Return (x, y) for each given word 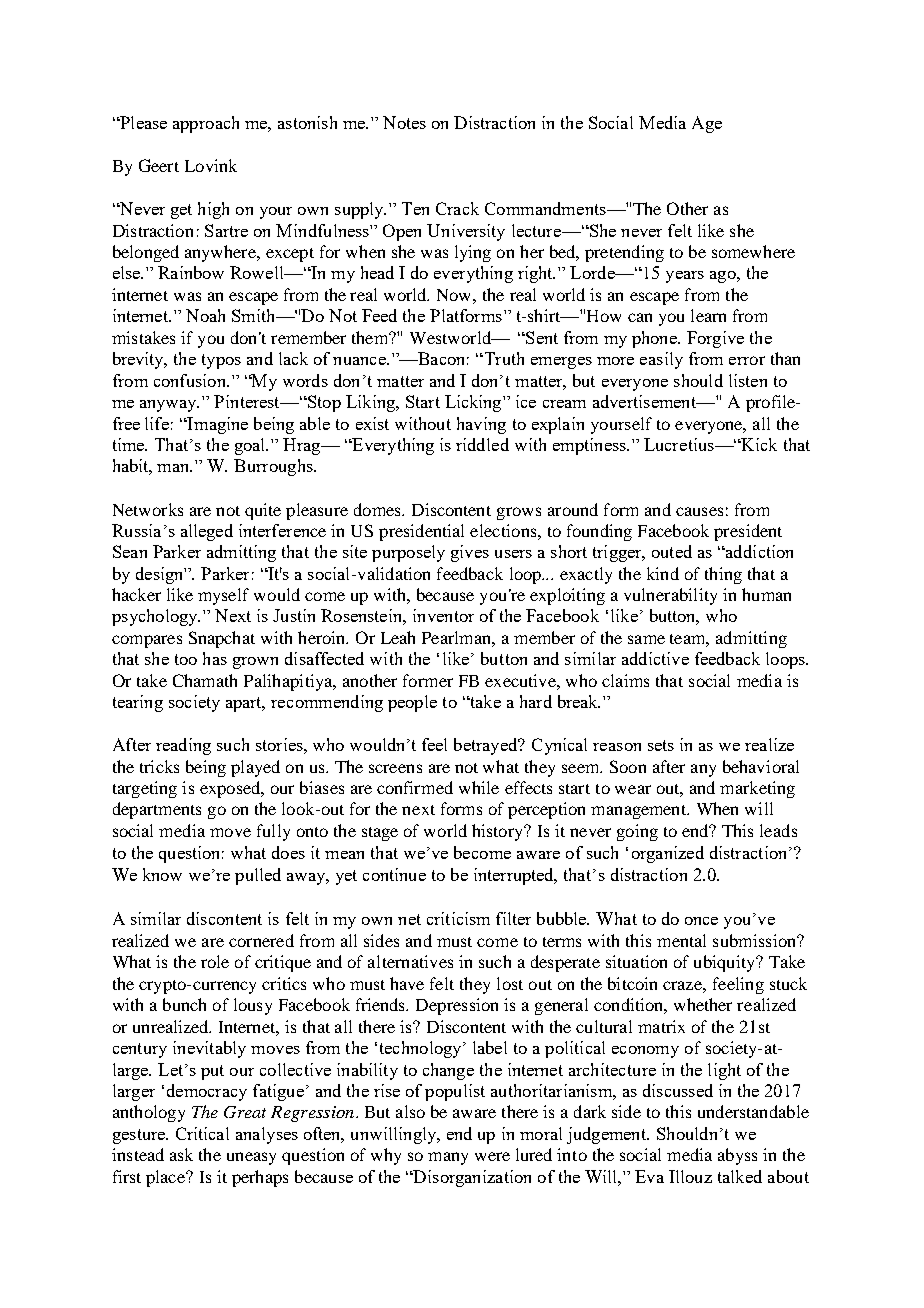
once (701, 921)
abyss (737, 1156)
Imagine (217, 425)
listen (748, 380)
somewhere (753, 251)
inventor (443, 615)
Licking (474, 403)
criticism (458, 918)
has (215, 658)
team (689, 640)
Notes (404, 122)
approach (206, 124)
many (448, 1158)
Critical (202, 1133)
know (162, 874)
